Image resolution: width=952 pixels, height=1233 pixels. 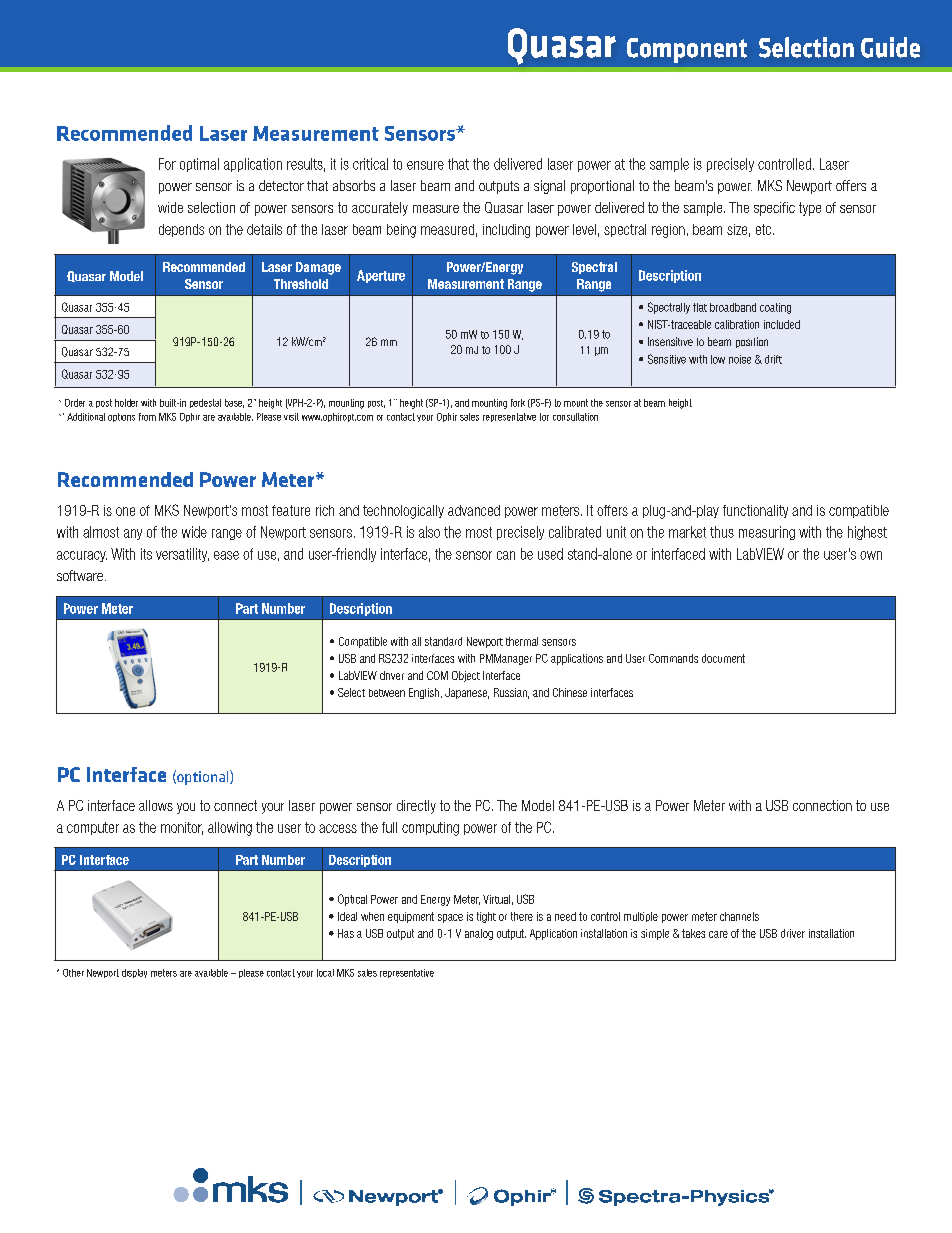 What do you see at coordinates (425, 165) in the document?
I see `ensure` at bounding box center [425, 165].
